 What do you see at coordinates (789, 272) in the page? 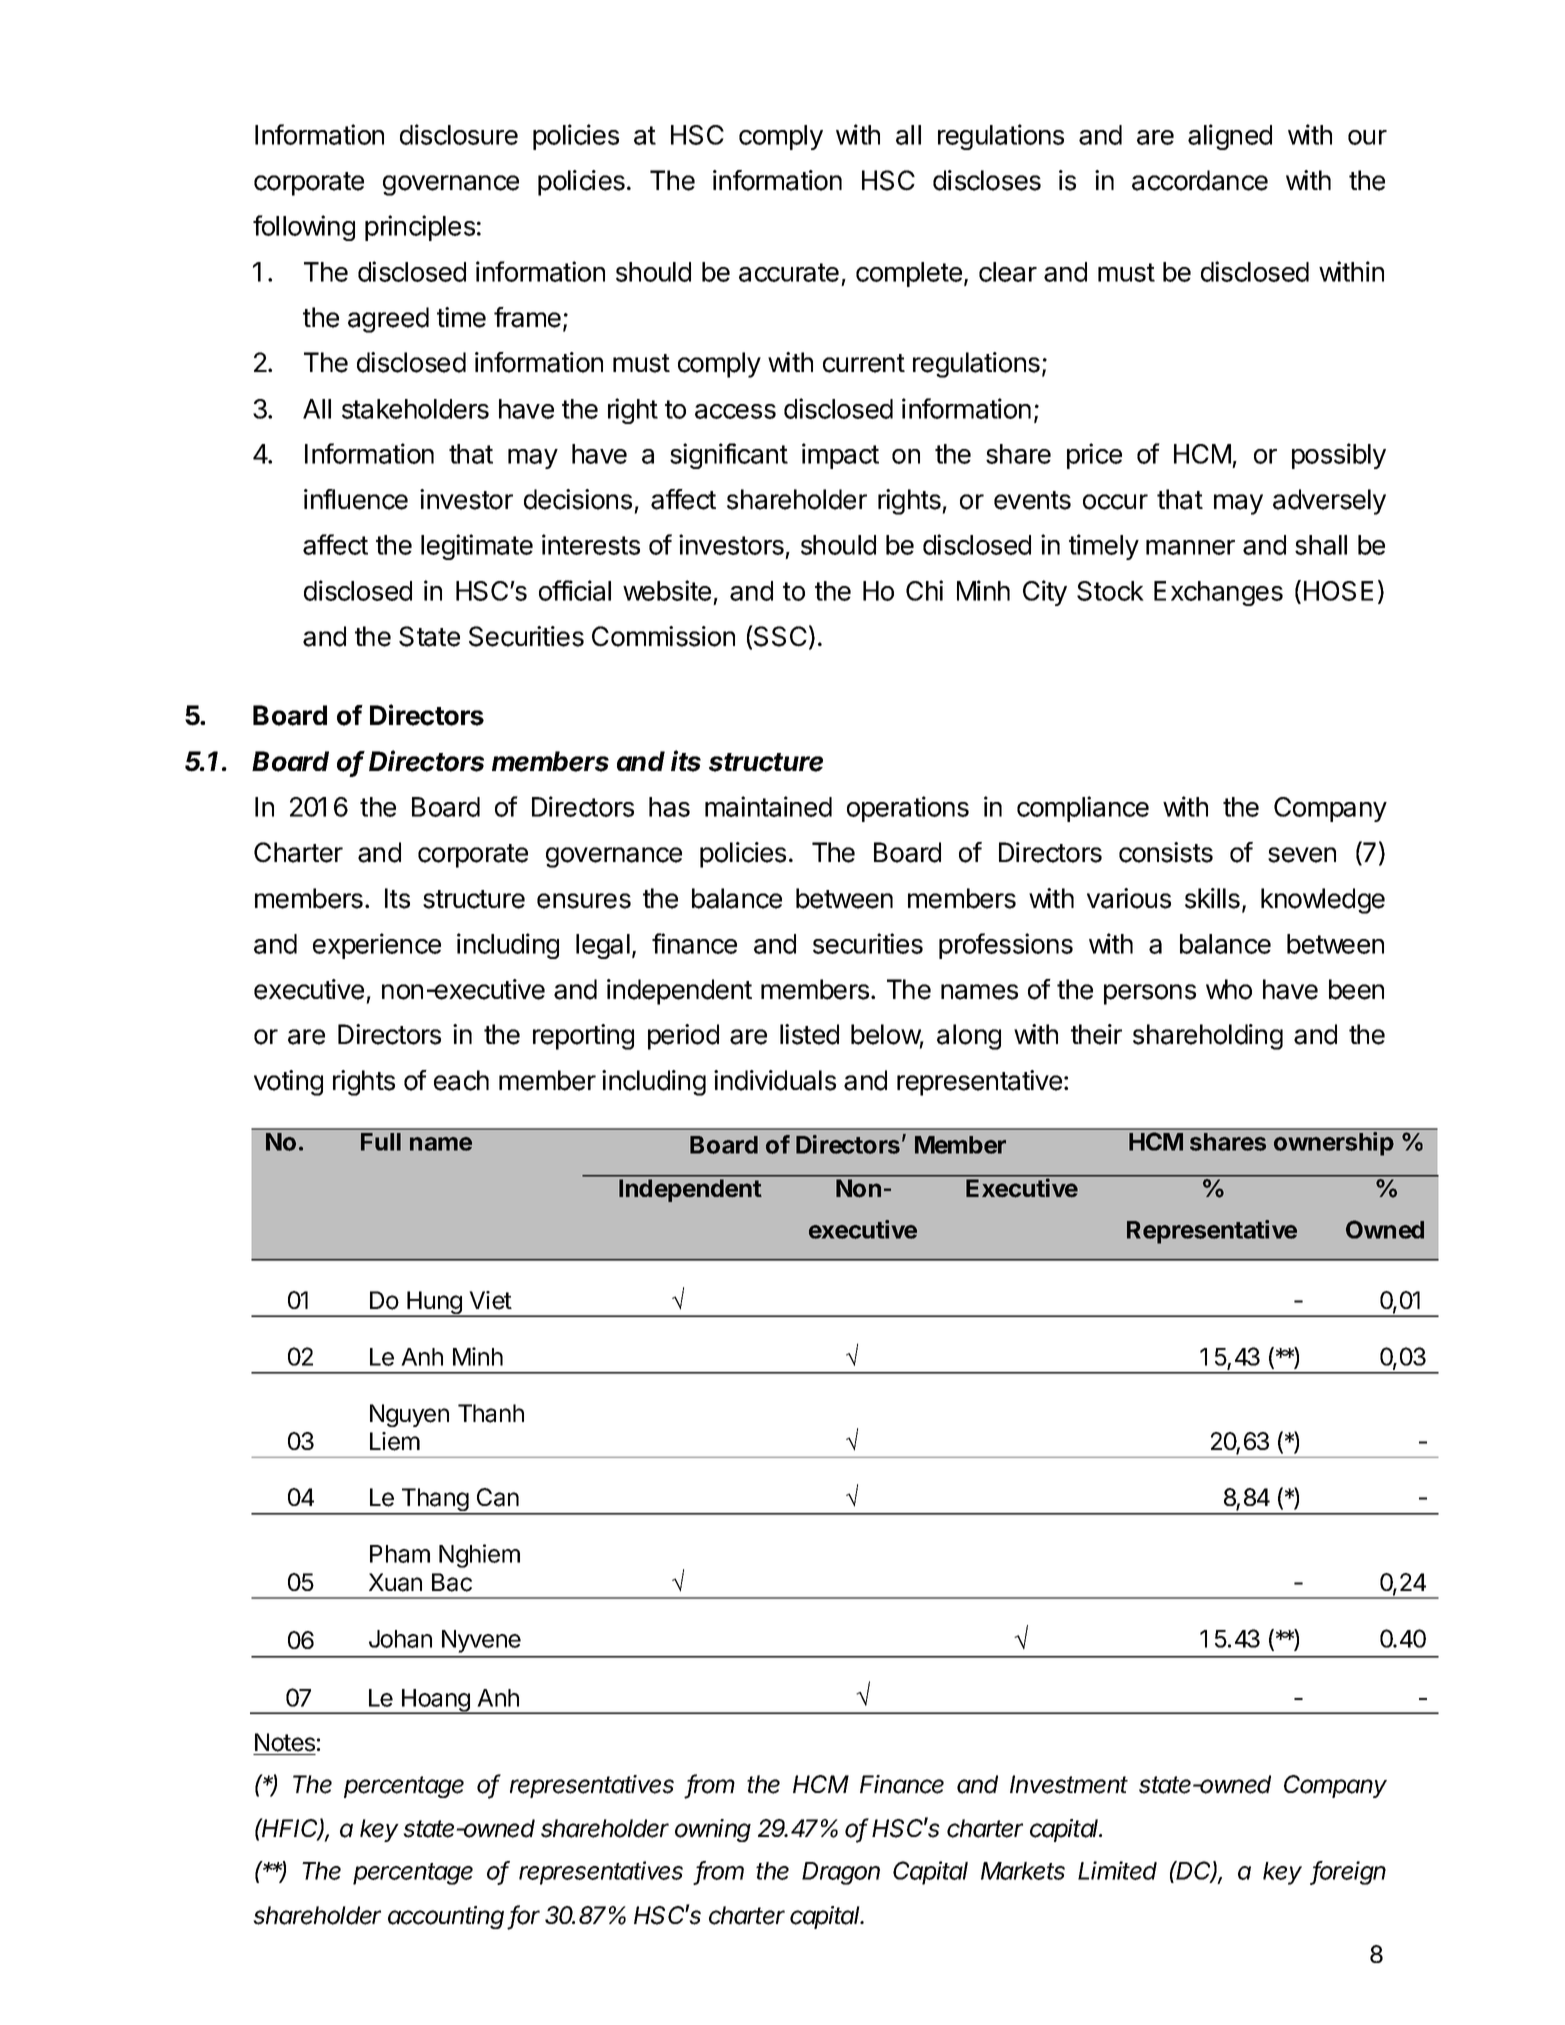
I see `accurate` at bounding box center [789, 272].
